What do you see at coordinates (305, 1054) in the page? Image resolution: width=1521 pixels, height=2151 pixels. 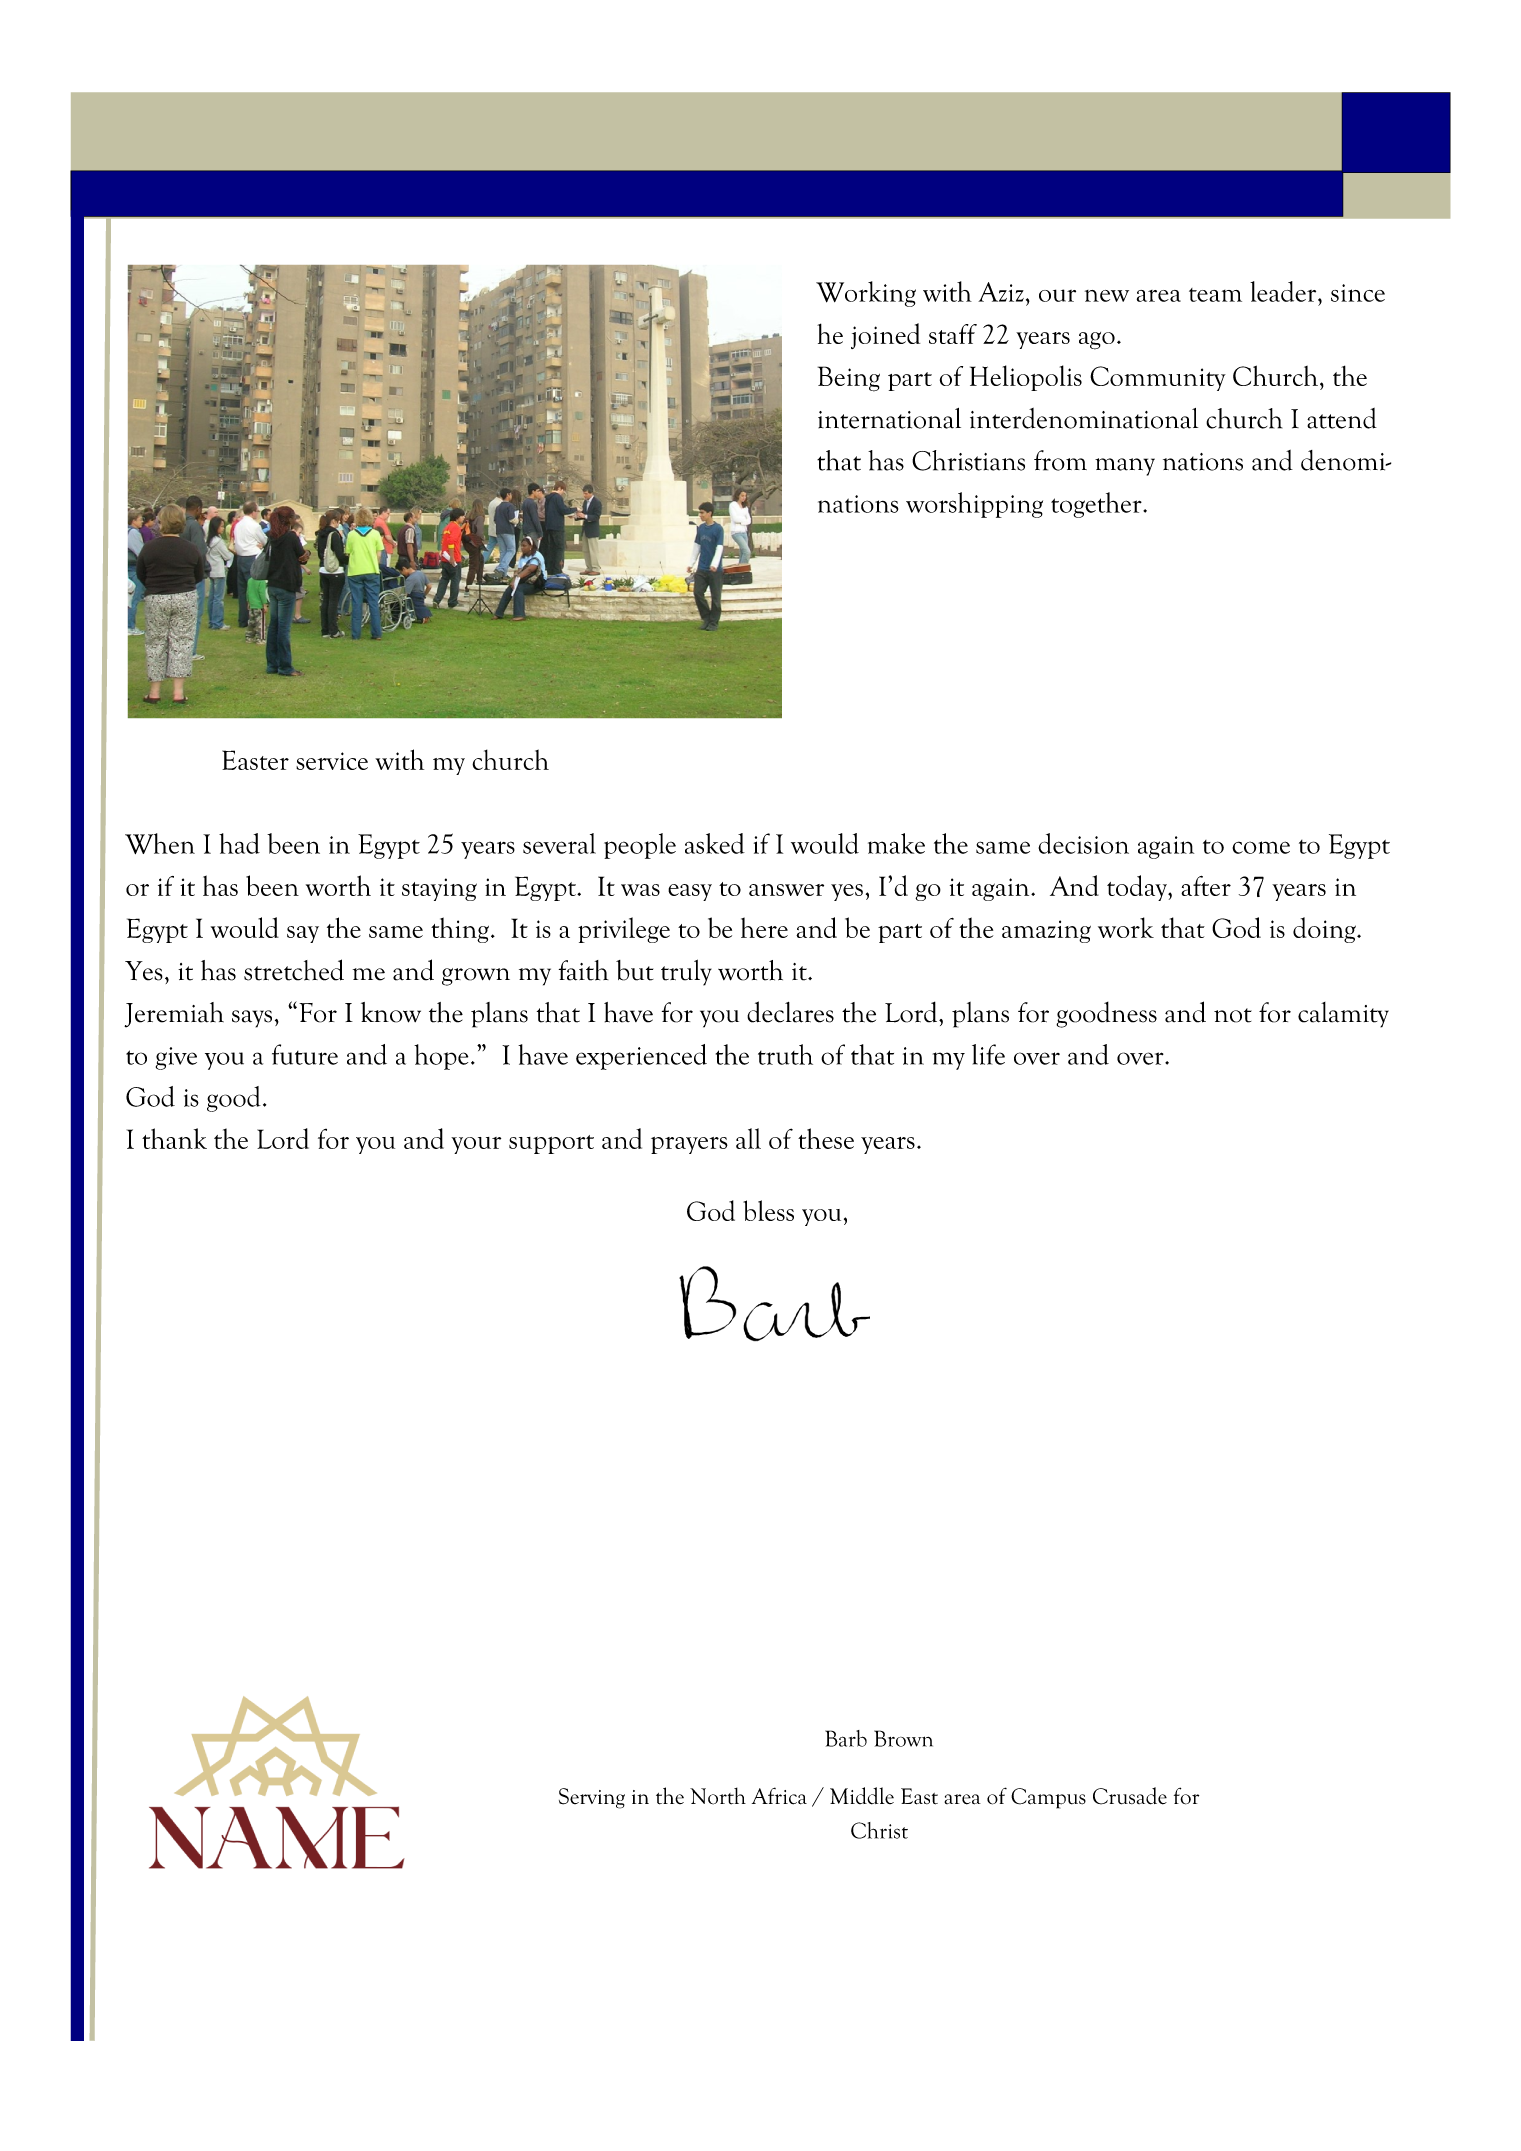 I see `future` at bounding box center [305, 1054].
